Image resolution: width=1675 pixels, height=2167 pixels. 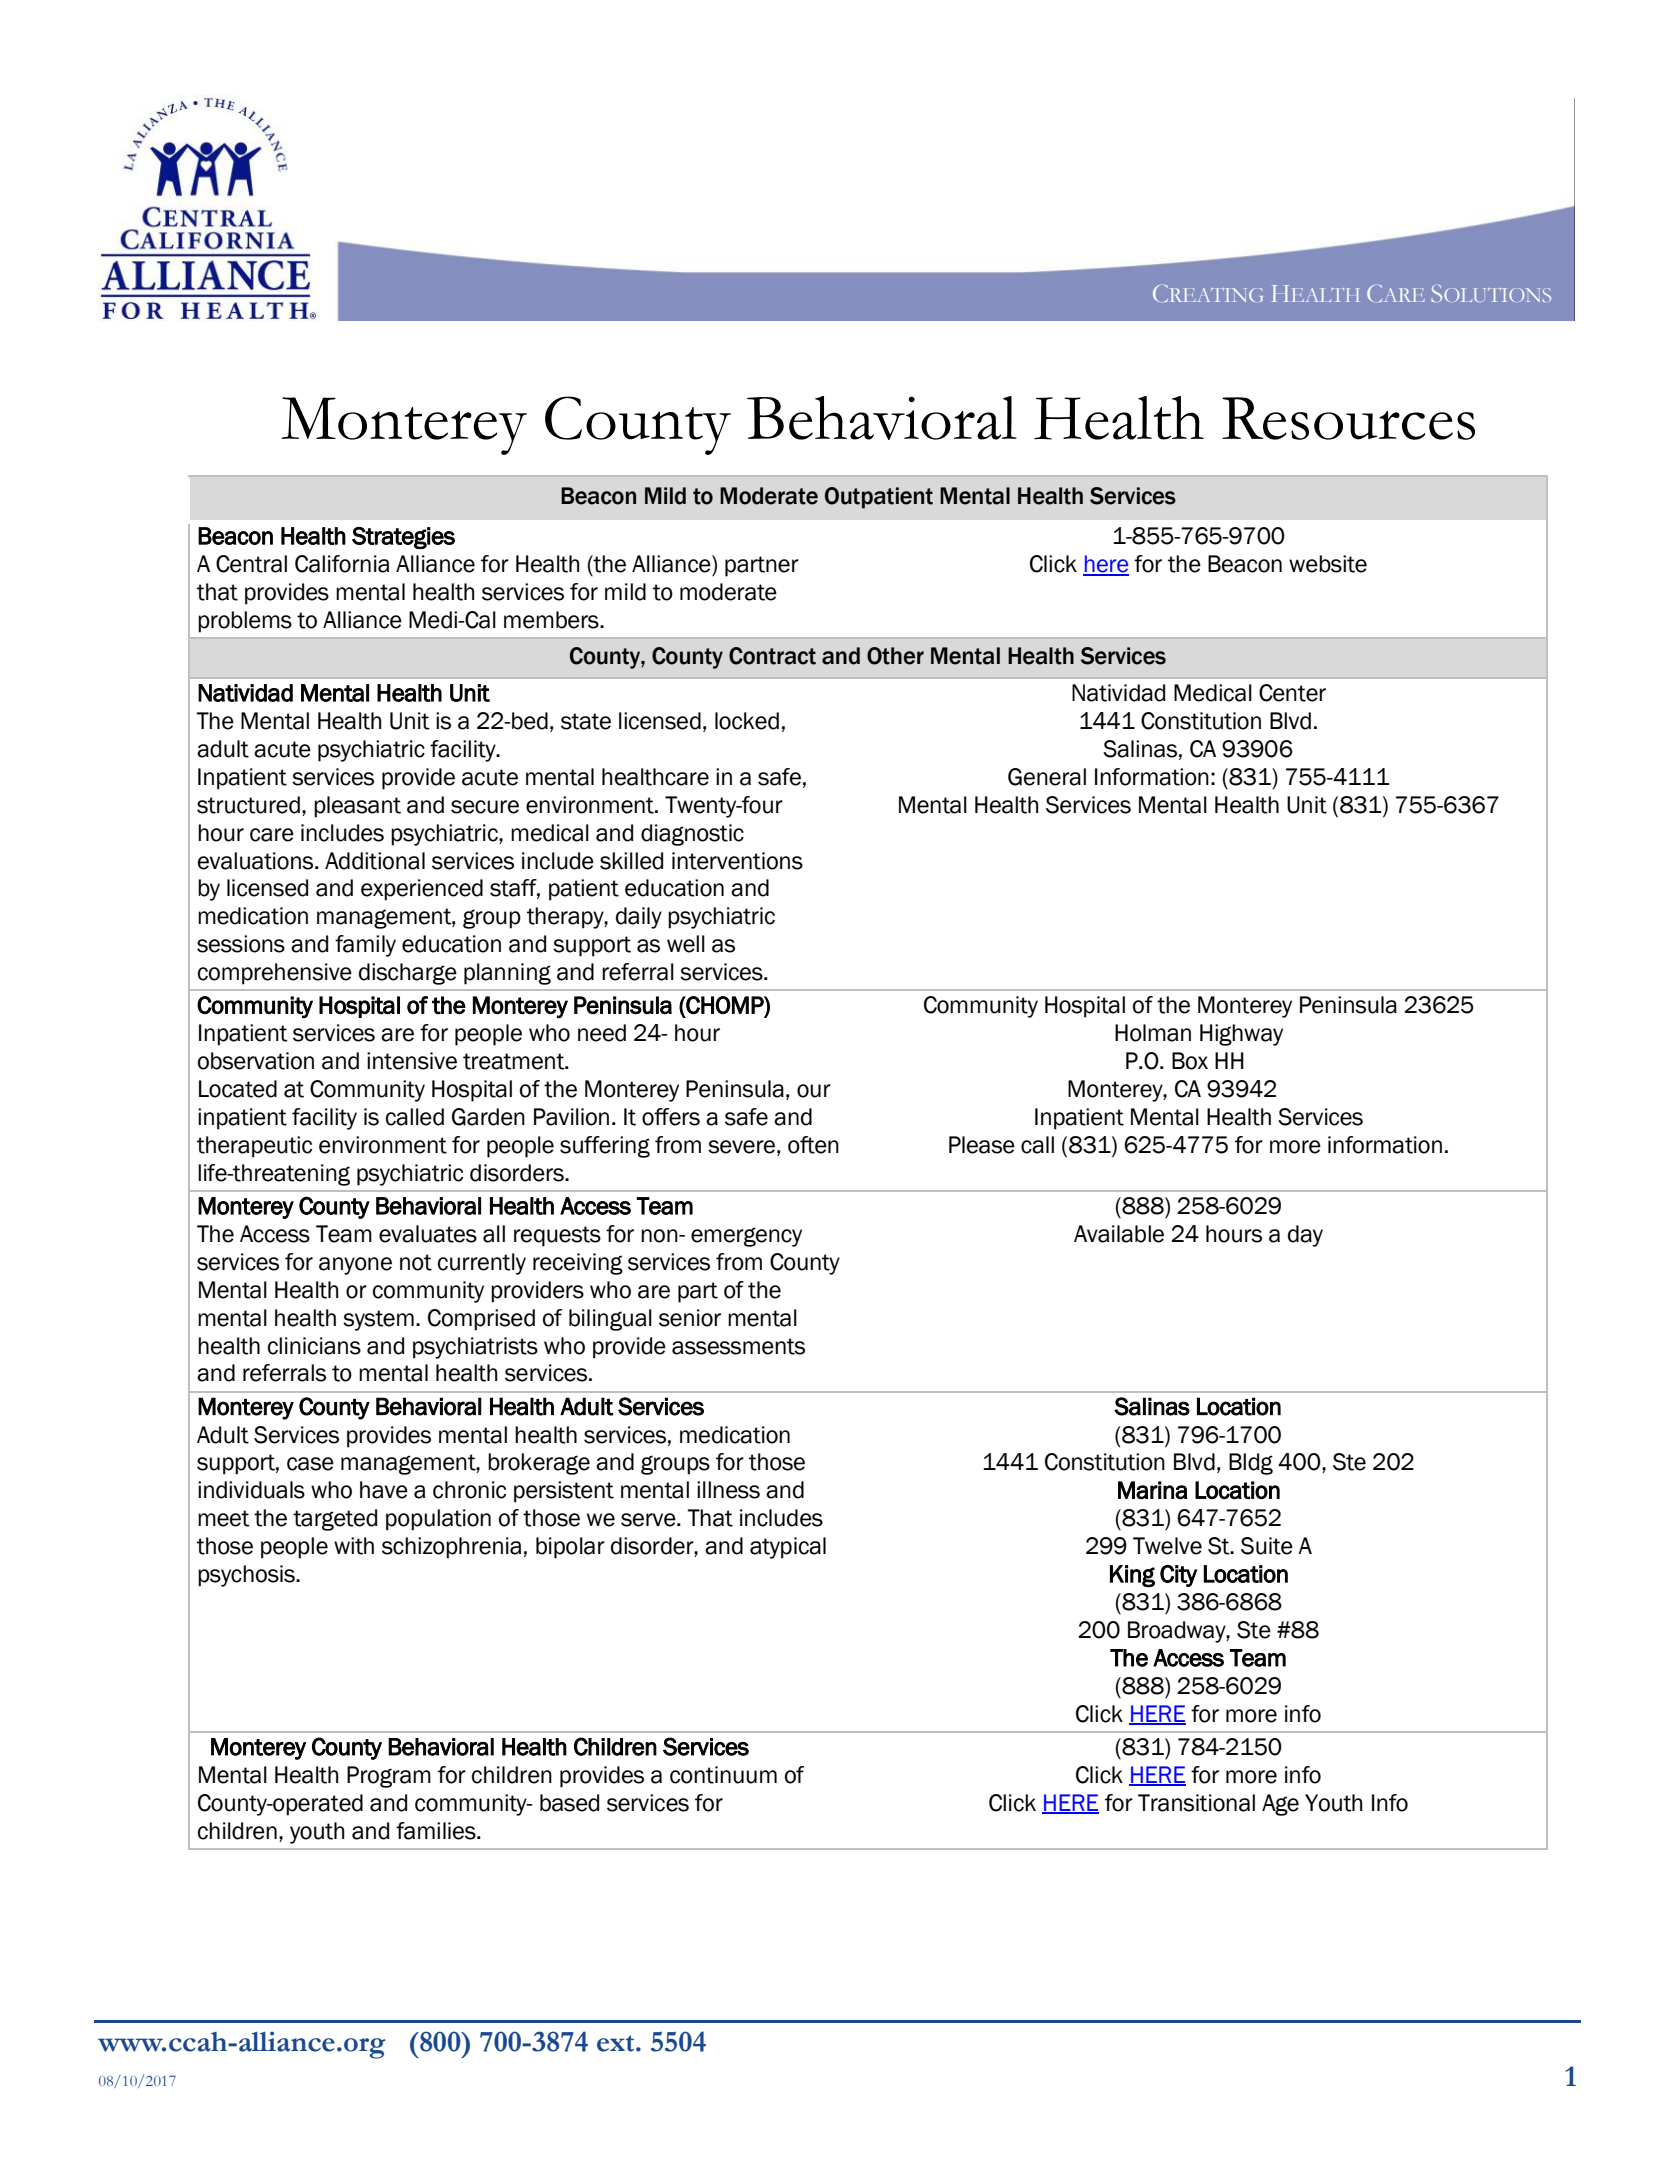 I want to click on ext, so click(x=617, y=2043).
